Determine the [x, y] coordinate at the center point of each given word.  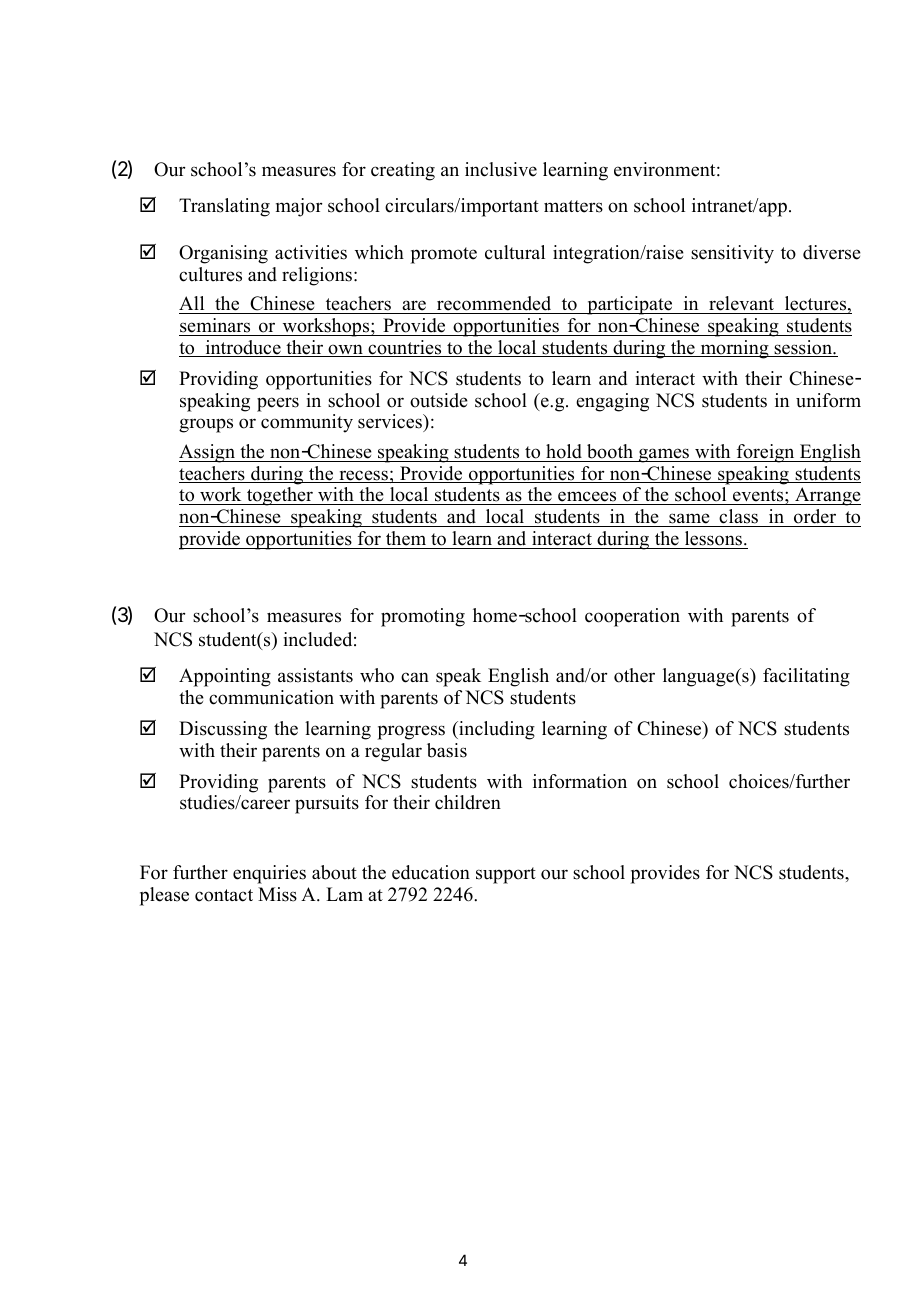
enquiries [269, 874]
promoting [423, 617]
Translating [224, 207]
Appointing [225, 677]
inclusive [501, 169]
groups [206, 425]
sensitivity [732, 254]
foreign [766, 453]
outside [439, 400]
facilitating [806, 677]
